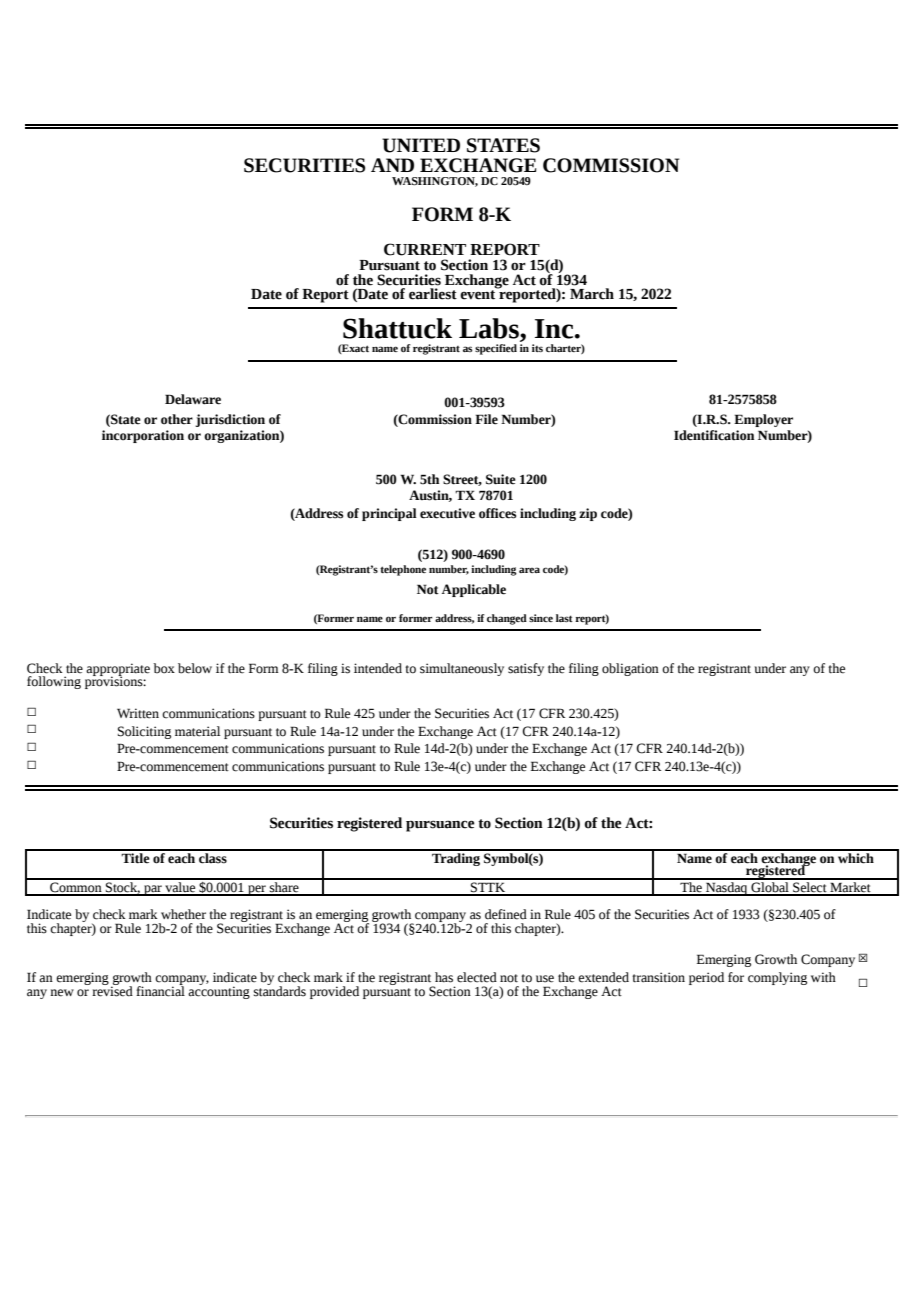  What do you see at coordinates (160, 990) in the page?
I see `financial` at bounding box center [160, 990].
